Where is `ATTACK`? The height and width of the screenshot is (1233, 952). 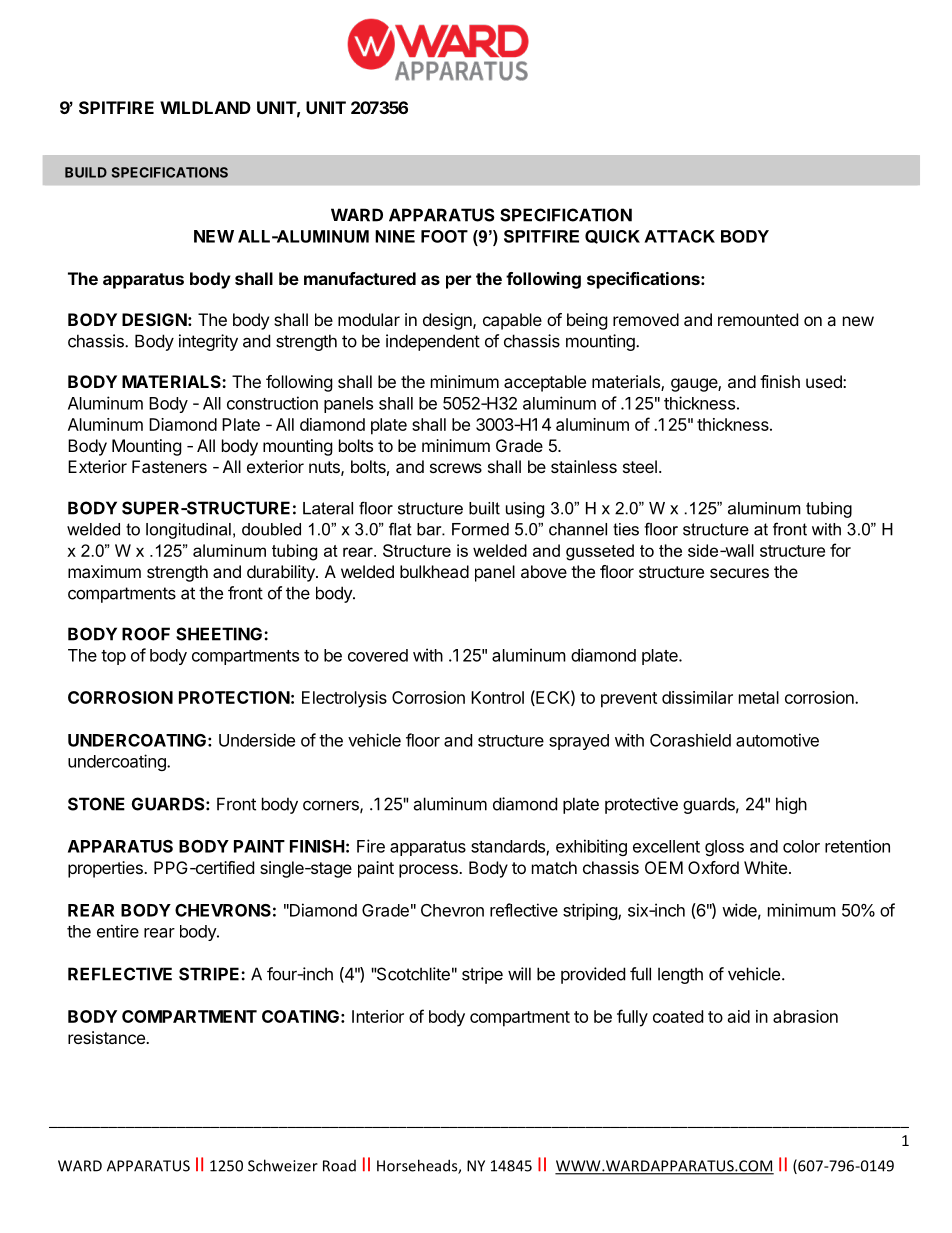
ATTACK is located at coordinates (679, 236).
